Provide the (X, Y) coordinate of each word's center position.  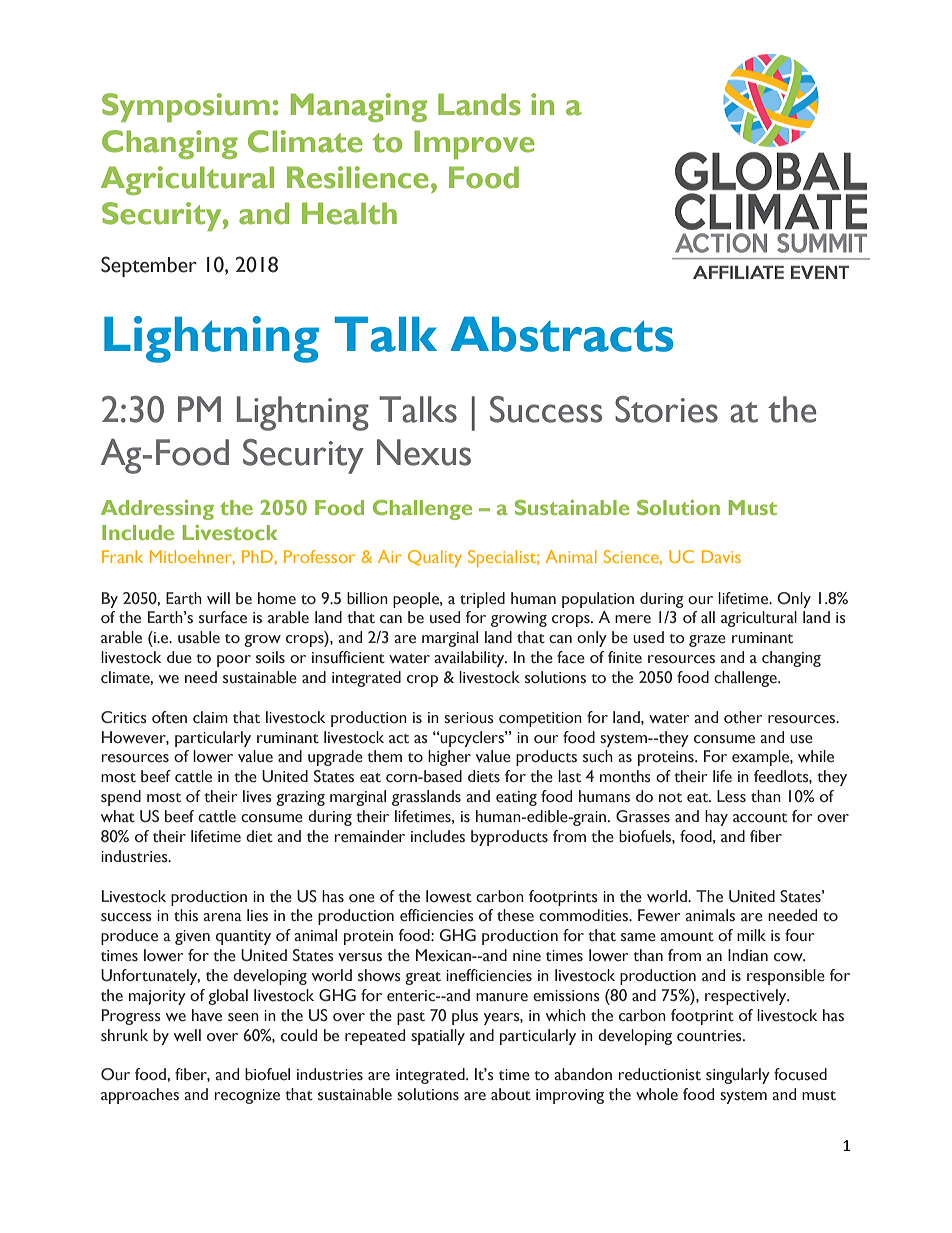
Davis (721, 556)
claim (210, 717)
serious (469, 718)
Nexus (424, 452)
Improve (474, 144)
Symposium (186, 107)
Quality (435, 558)
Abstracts (561, 334)
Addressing (157, 510)
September (149, 266)
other (743, 717)
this (186, 915)
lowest (449, 896)
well (187, 1035)
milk (751, 935)
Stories (666, 409)
